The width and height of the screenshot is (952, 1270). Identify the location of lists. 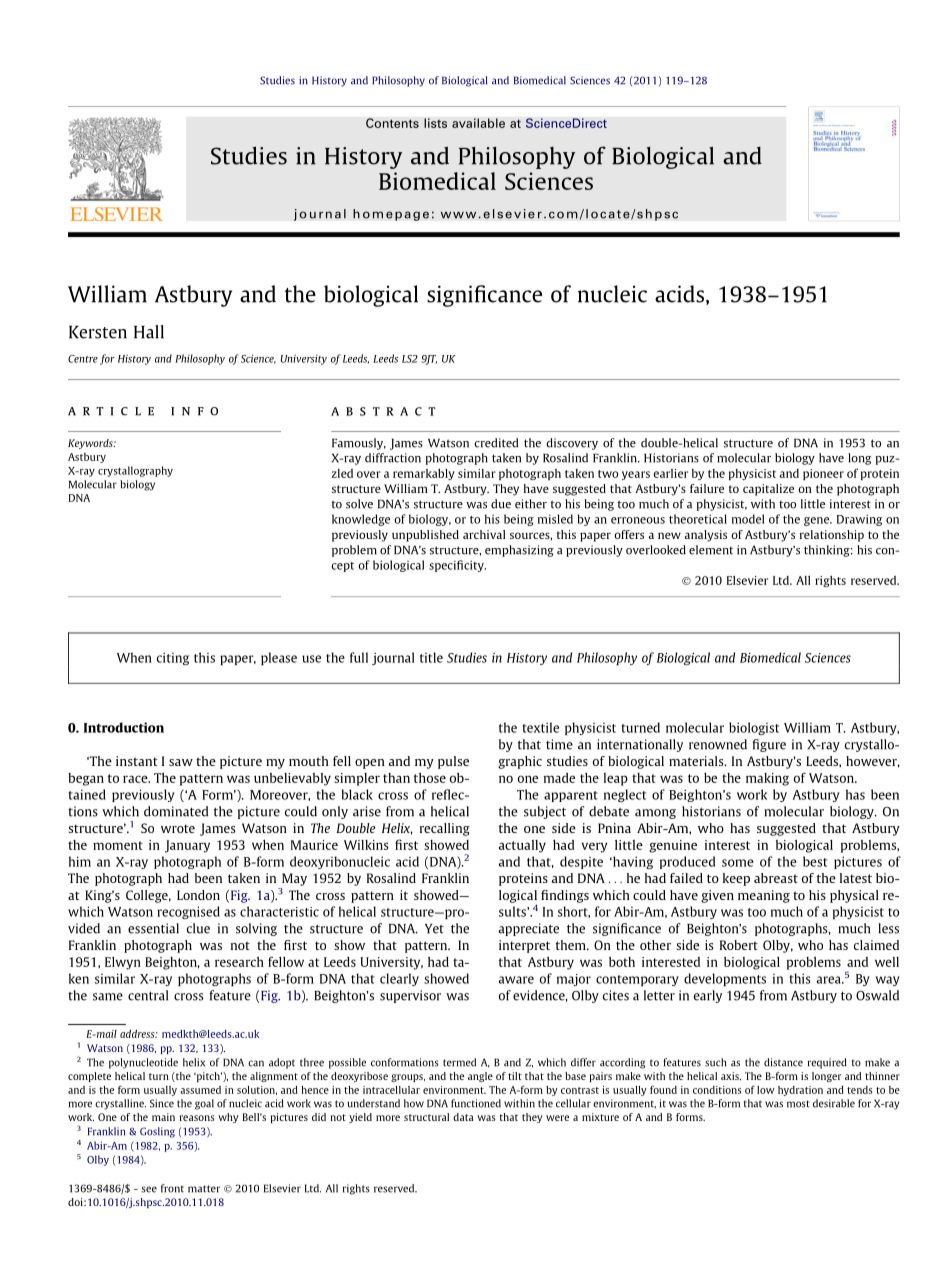
(435, 123).
